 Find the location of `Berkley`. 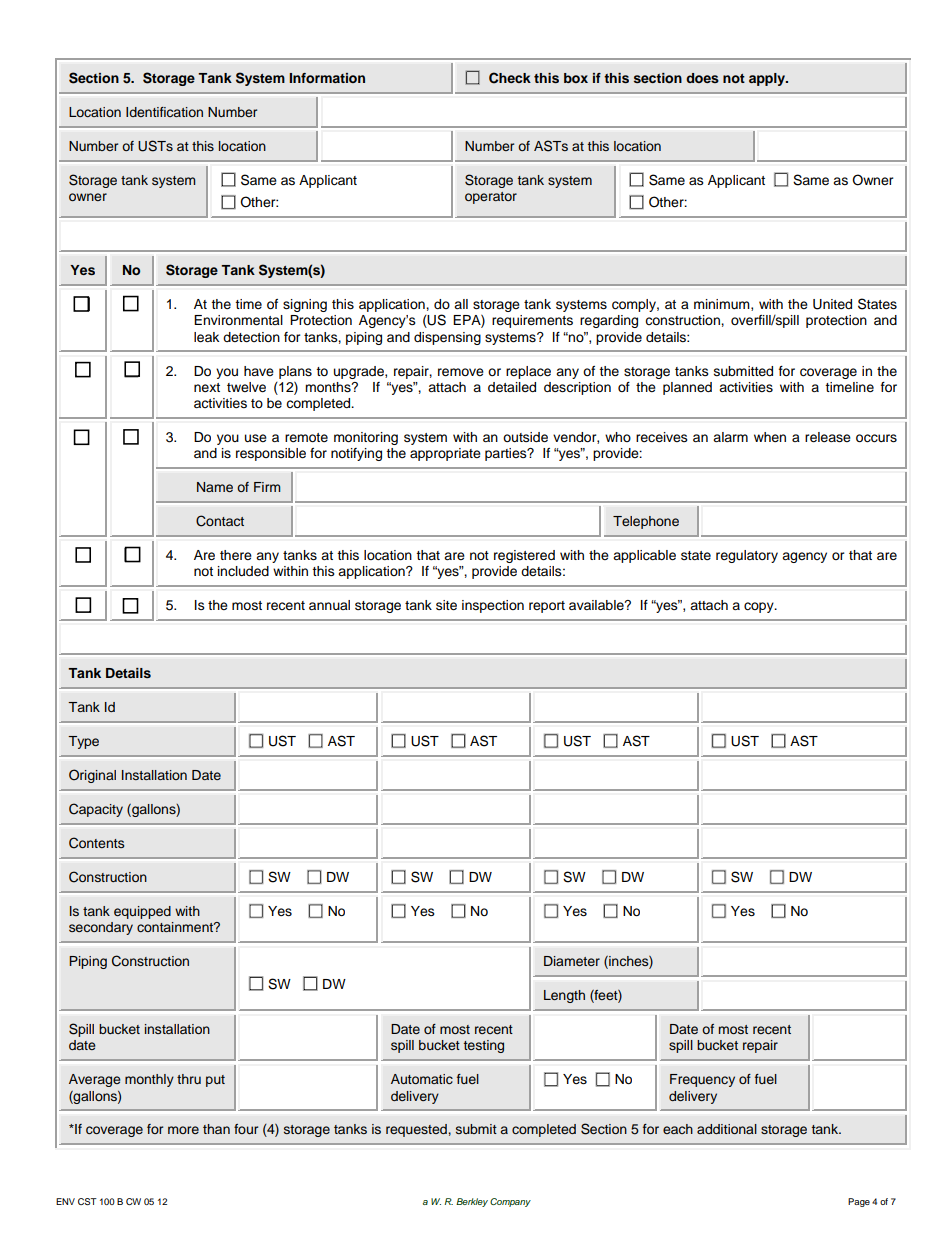

Berkley is located at coordinates (472, 1202).
